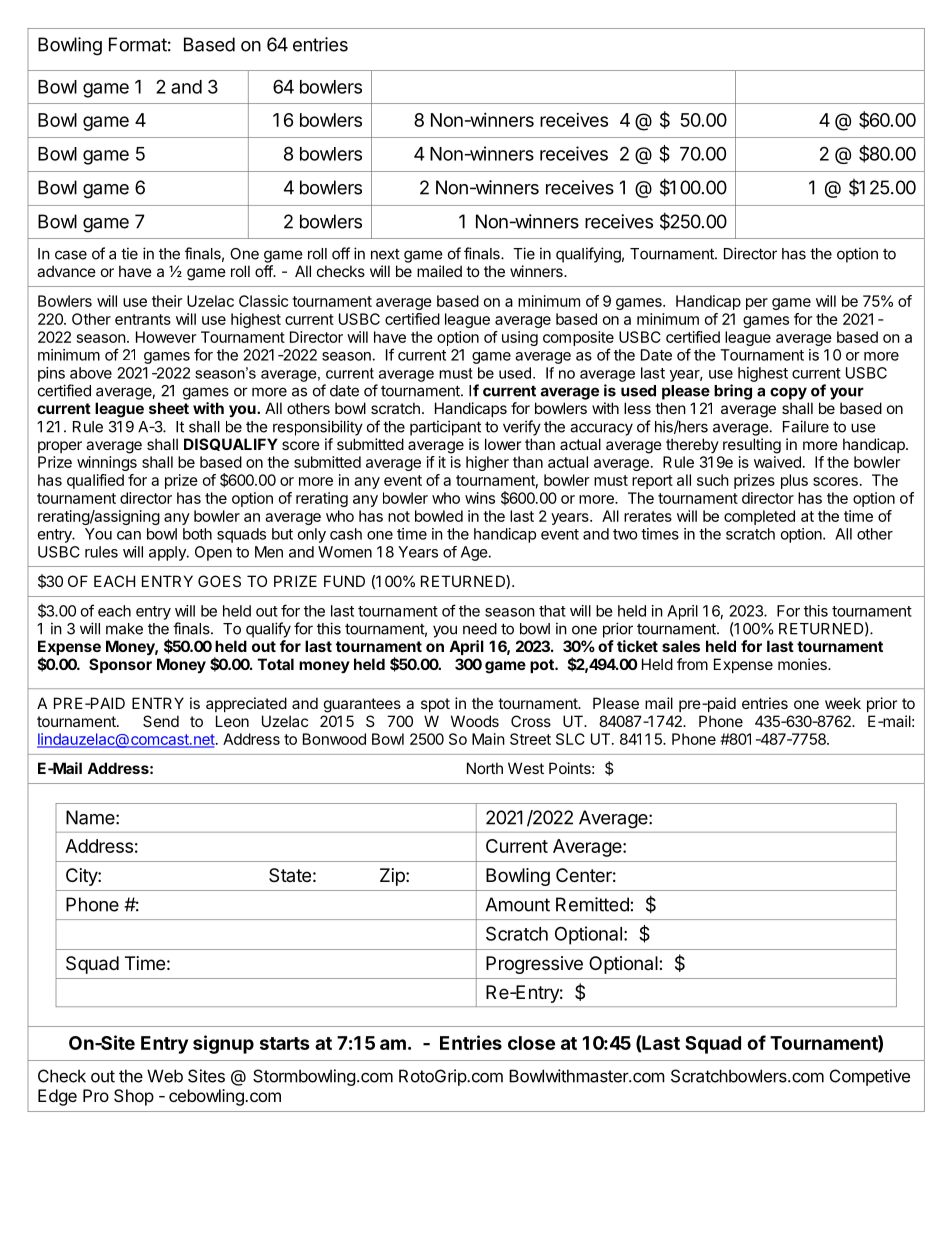 This document has height=1233, width=952. Describe the element at coordinates (167, 301) in the document. I see `their` at that location.
